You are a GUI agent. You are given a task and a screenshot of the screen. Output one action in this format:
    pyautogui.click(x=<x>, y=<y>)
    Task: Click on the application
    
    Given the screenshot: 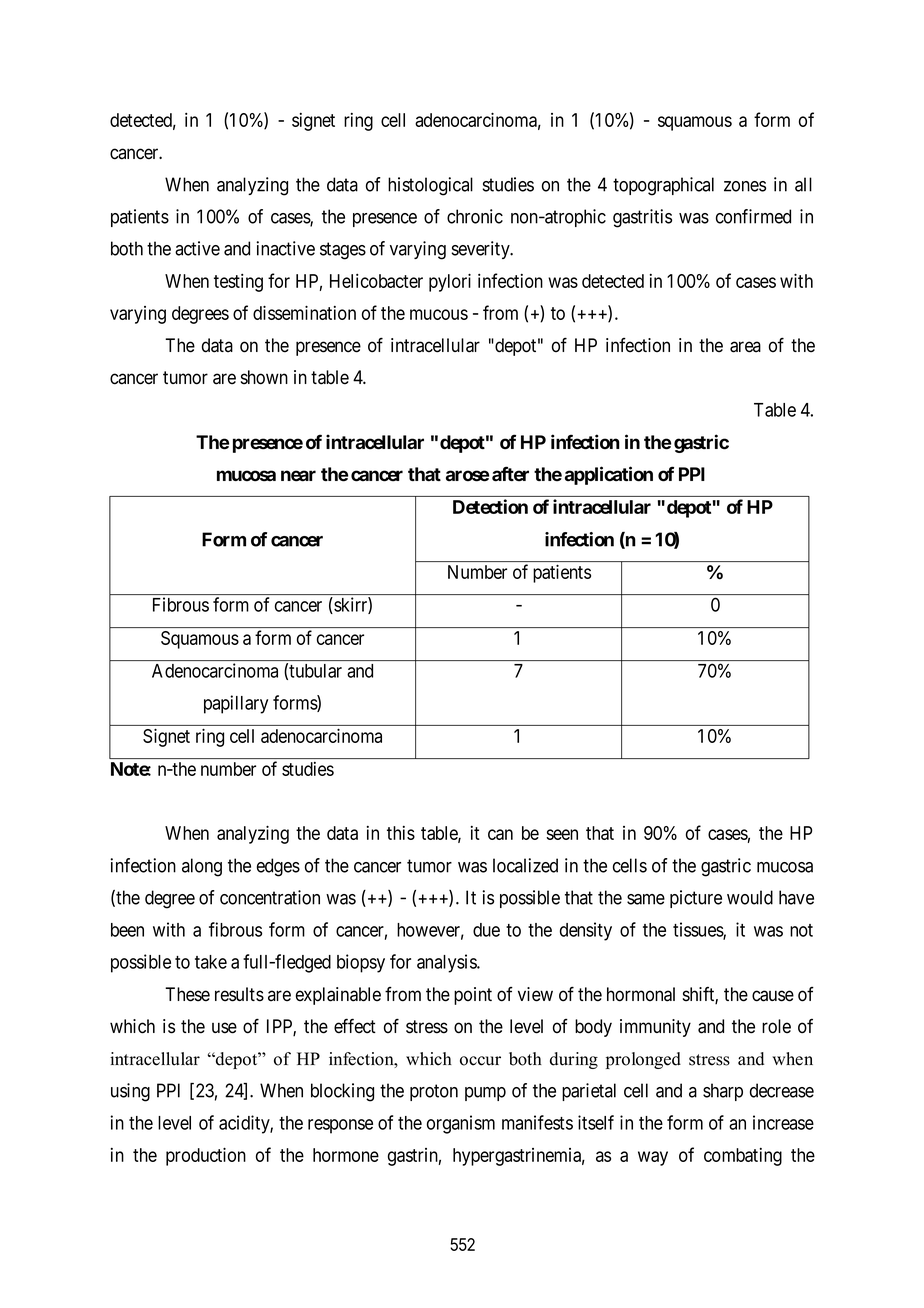 What is the action you would take?
    pyautogui.click(x=609, y=475)
